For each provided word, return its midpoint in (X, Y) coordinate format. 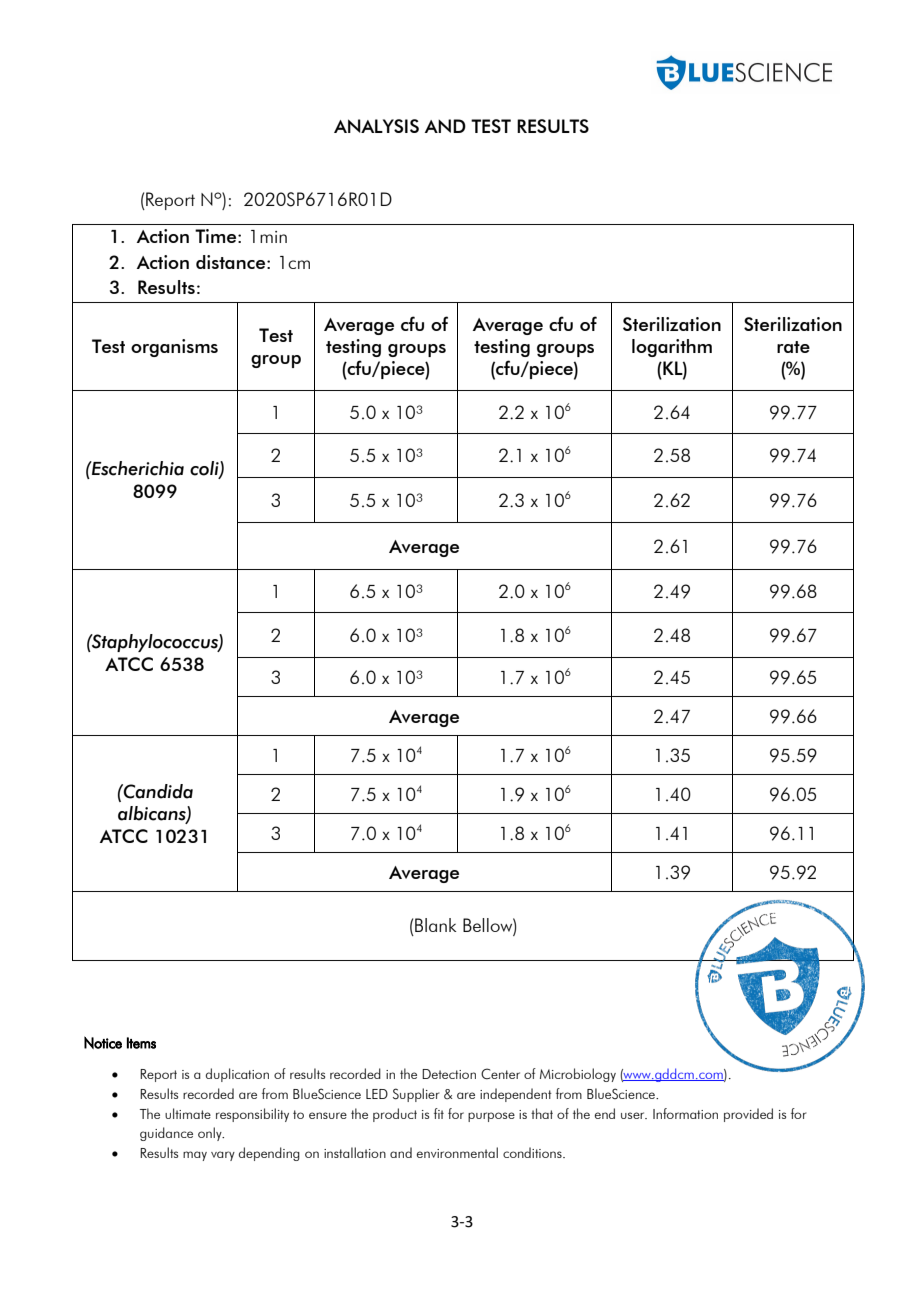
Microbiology (578, 1075)
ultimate (188, 1113)
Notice (103, 1042)
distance (230, 262)
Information (685, 1113)
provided (748, 1115)
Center (500, 1073)
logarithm (672, 348)
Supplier (416, 1095)
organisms (174, 348)
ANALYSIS (376, 126)
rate (793, 347)
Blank (435, 925)
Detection (449, 1074)
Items (141, 1043)
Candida (157, 791)
